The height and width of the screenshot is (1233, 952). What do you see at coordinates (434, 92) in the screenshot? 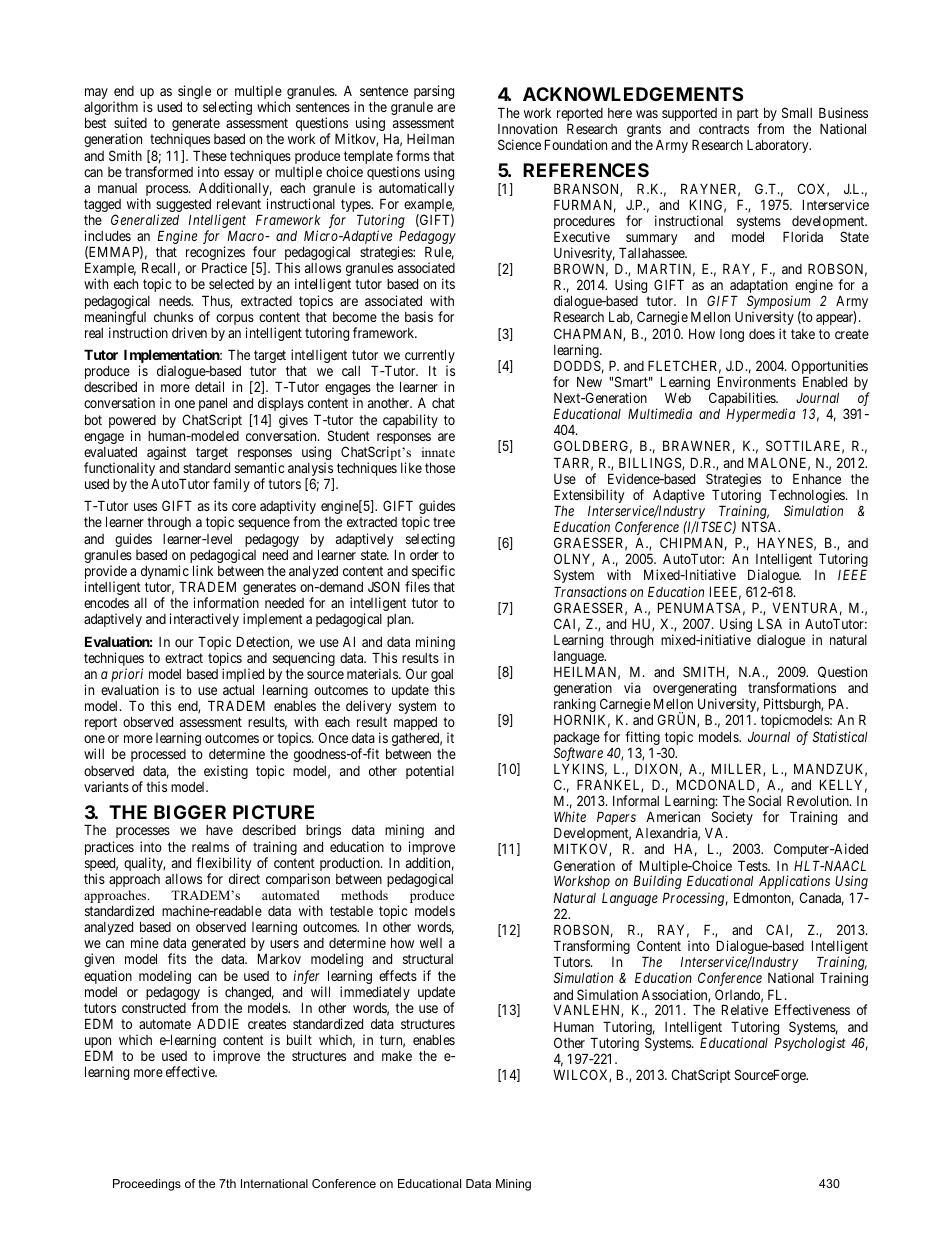
I see `parsing` at bounding box center [434, 92].
